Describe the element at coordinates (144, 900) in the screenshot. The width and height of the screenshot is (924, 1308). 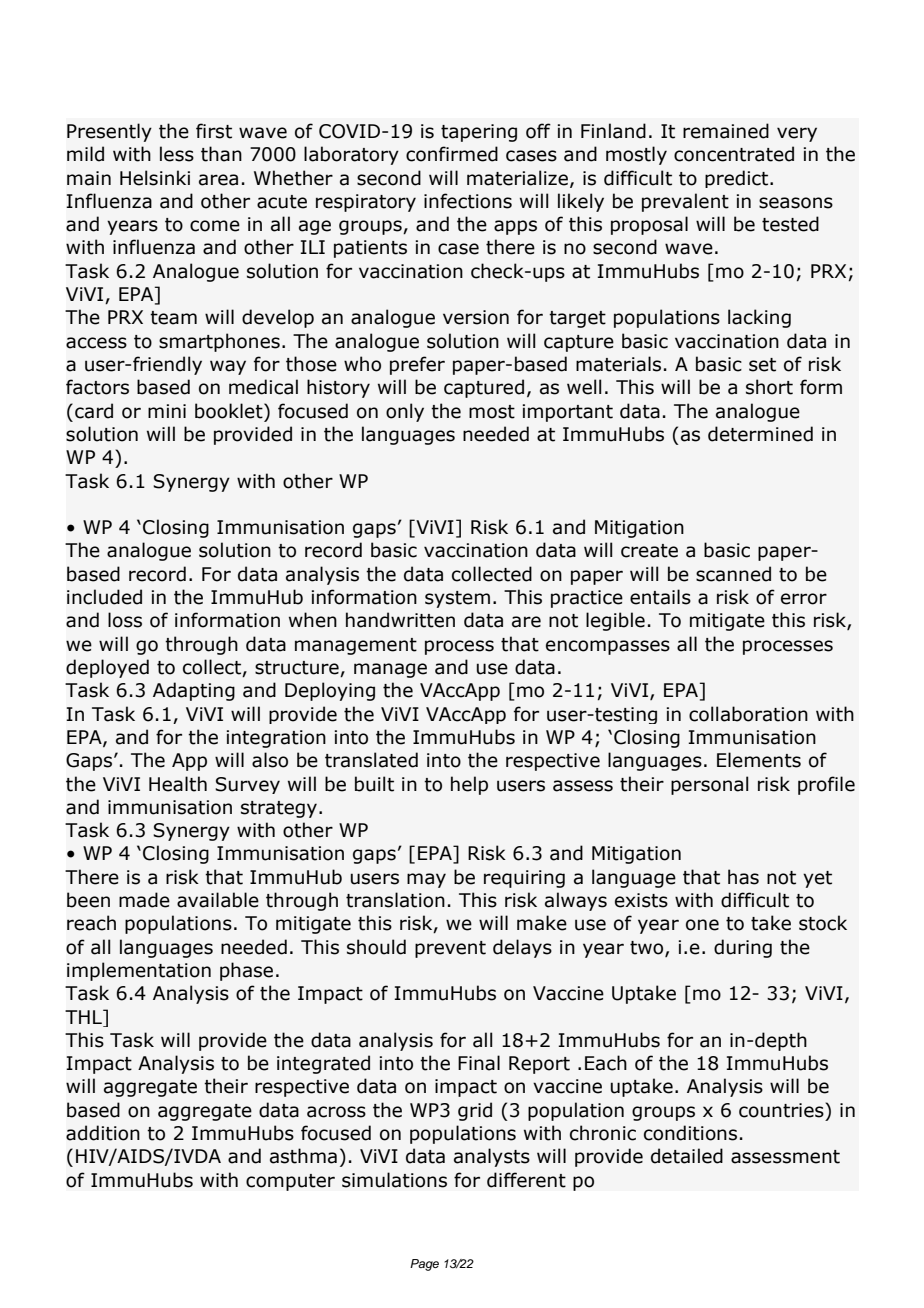
I see `made` at that location.
